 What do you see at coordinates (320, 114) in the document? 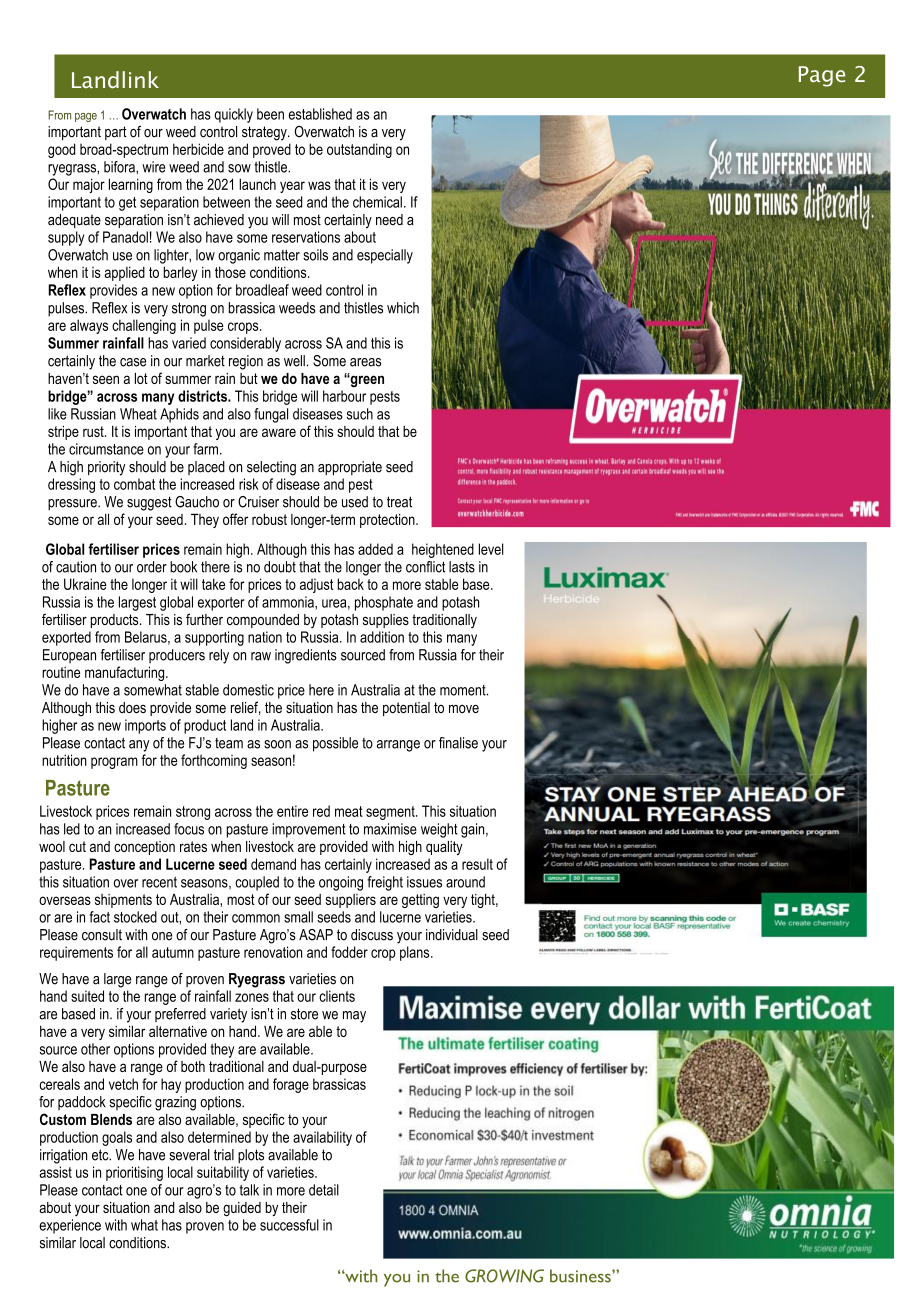
I see `established` at bounding box center [320, 114].
